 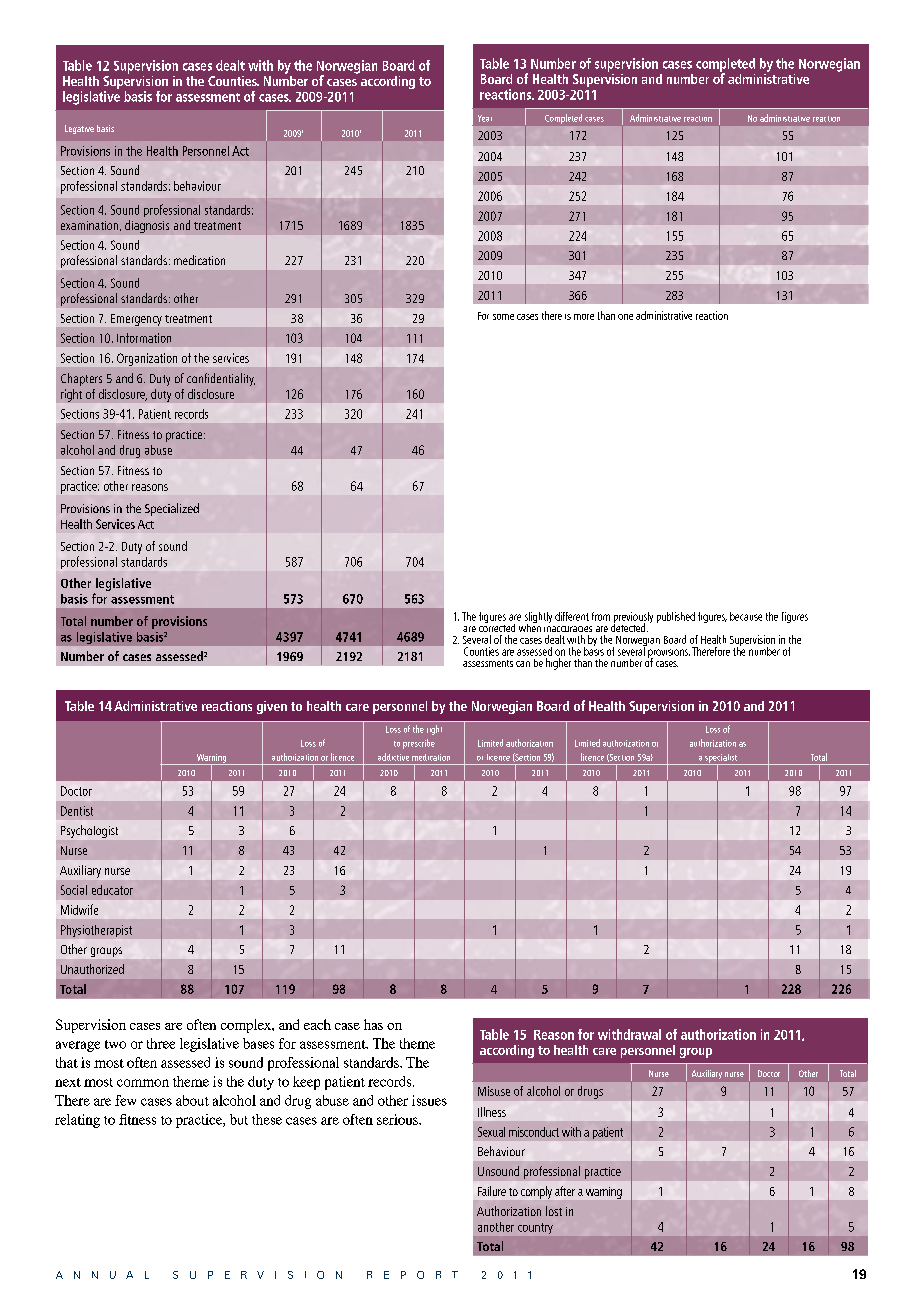 I want to click on has, so click(x=373, y=1024).
